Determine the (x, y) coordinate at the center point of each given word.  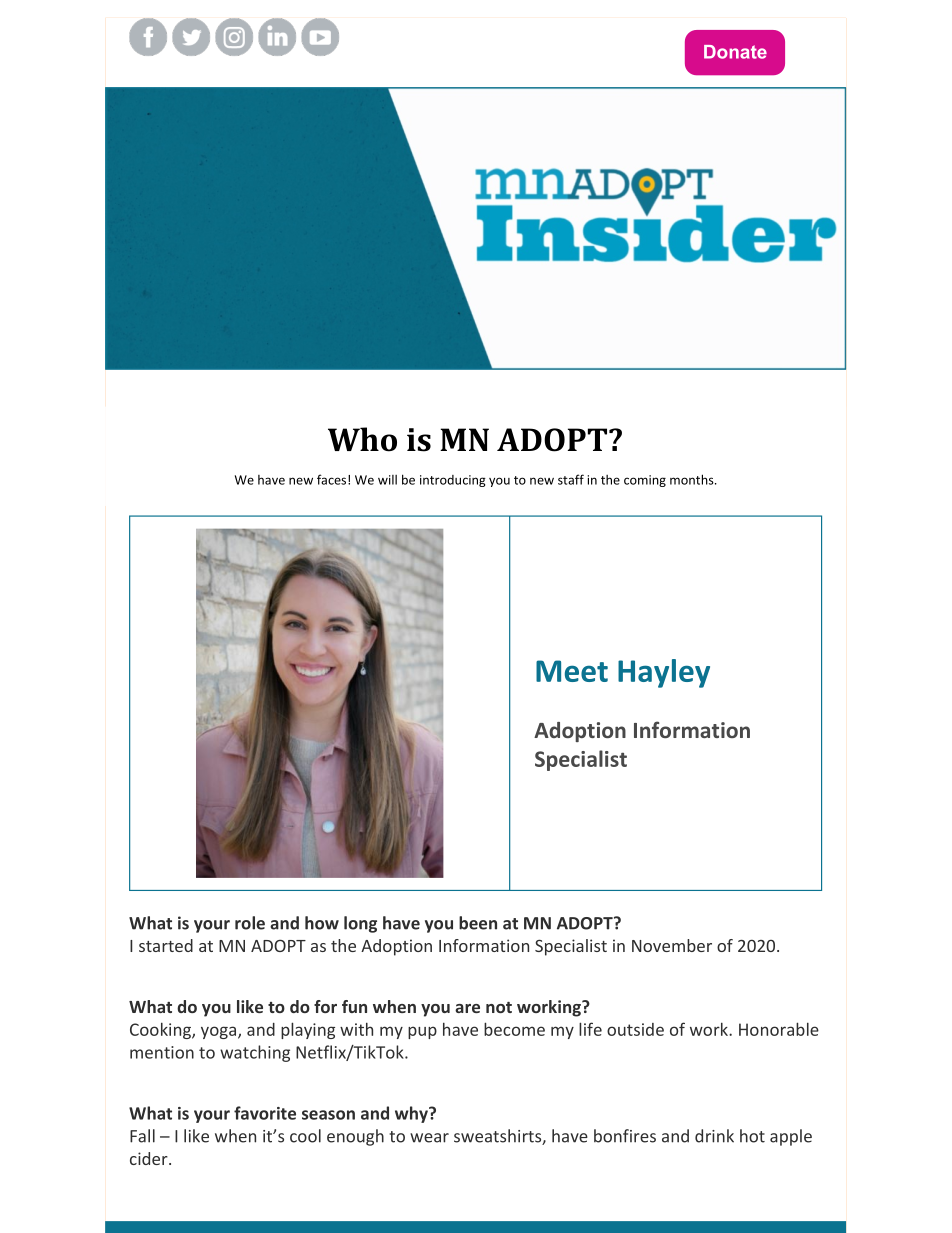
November (672, 945)
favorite (265, 1113)
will (387, 480)
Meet (572, 671)
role (250, 923)
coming (645, 481)
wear (429, 1138)
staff (571, 479)
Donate (735, 52)
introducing (453, 481)
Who (362, 439)
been (478, 923)
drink (714, 1136)
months (693, 479)
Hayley (664, 673)
